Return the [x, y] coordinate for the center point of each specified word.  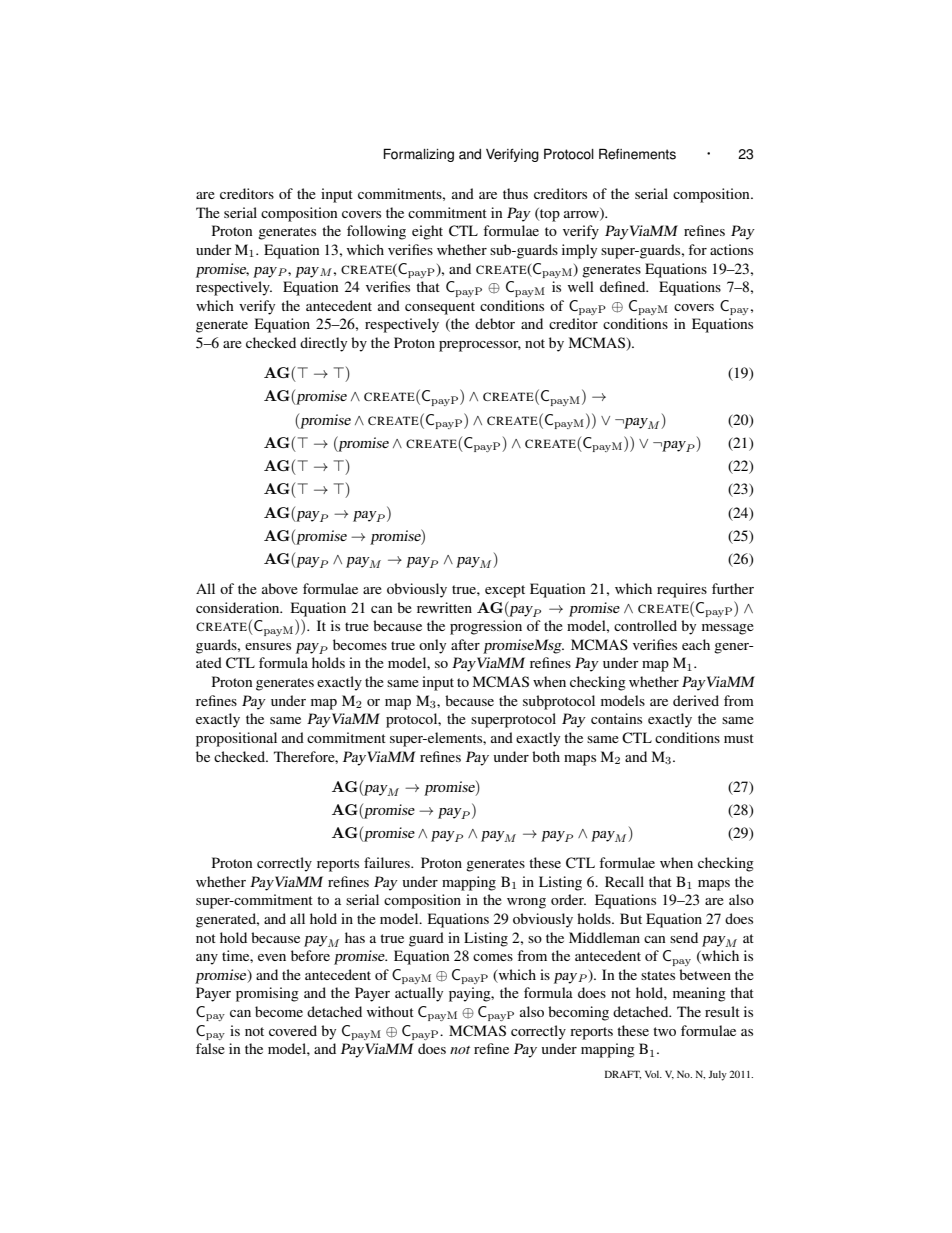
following [376, 232]
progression [486, 627]
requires [682, 590]
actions [731, 249]
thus [515, 193]
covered [293, 1030]
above [280, 588]
